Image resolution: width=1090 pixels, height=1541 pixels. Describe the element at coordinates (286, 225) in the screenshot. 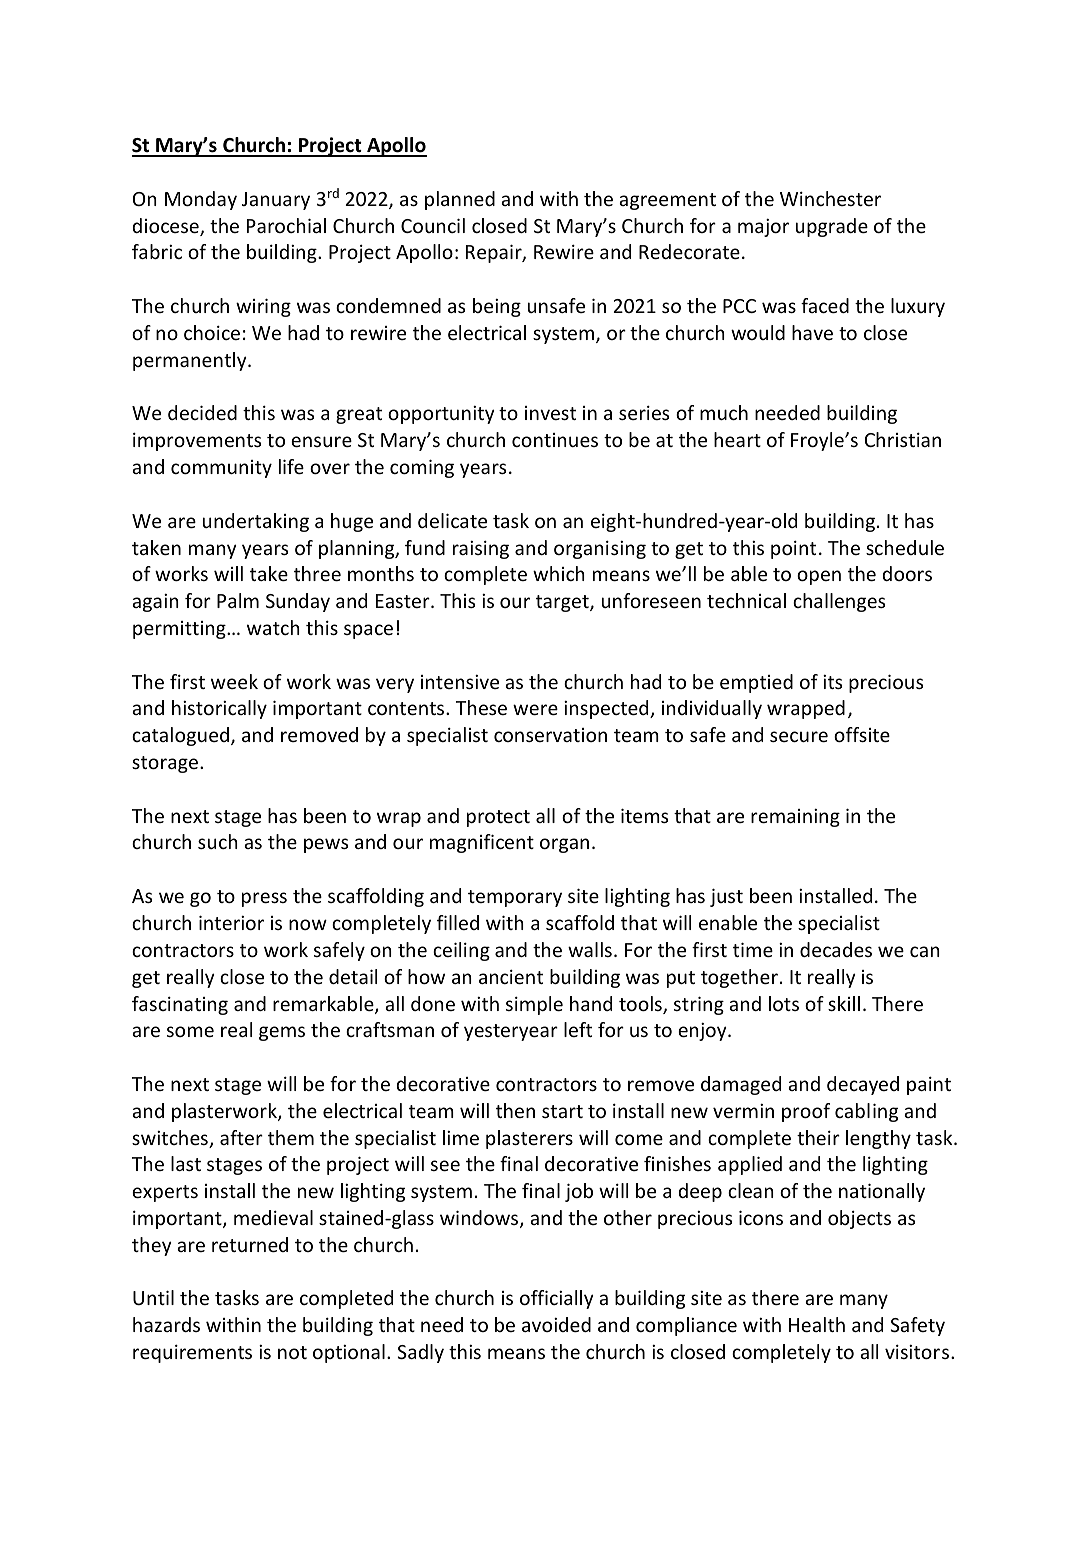

I see `Parochial` at that location.
